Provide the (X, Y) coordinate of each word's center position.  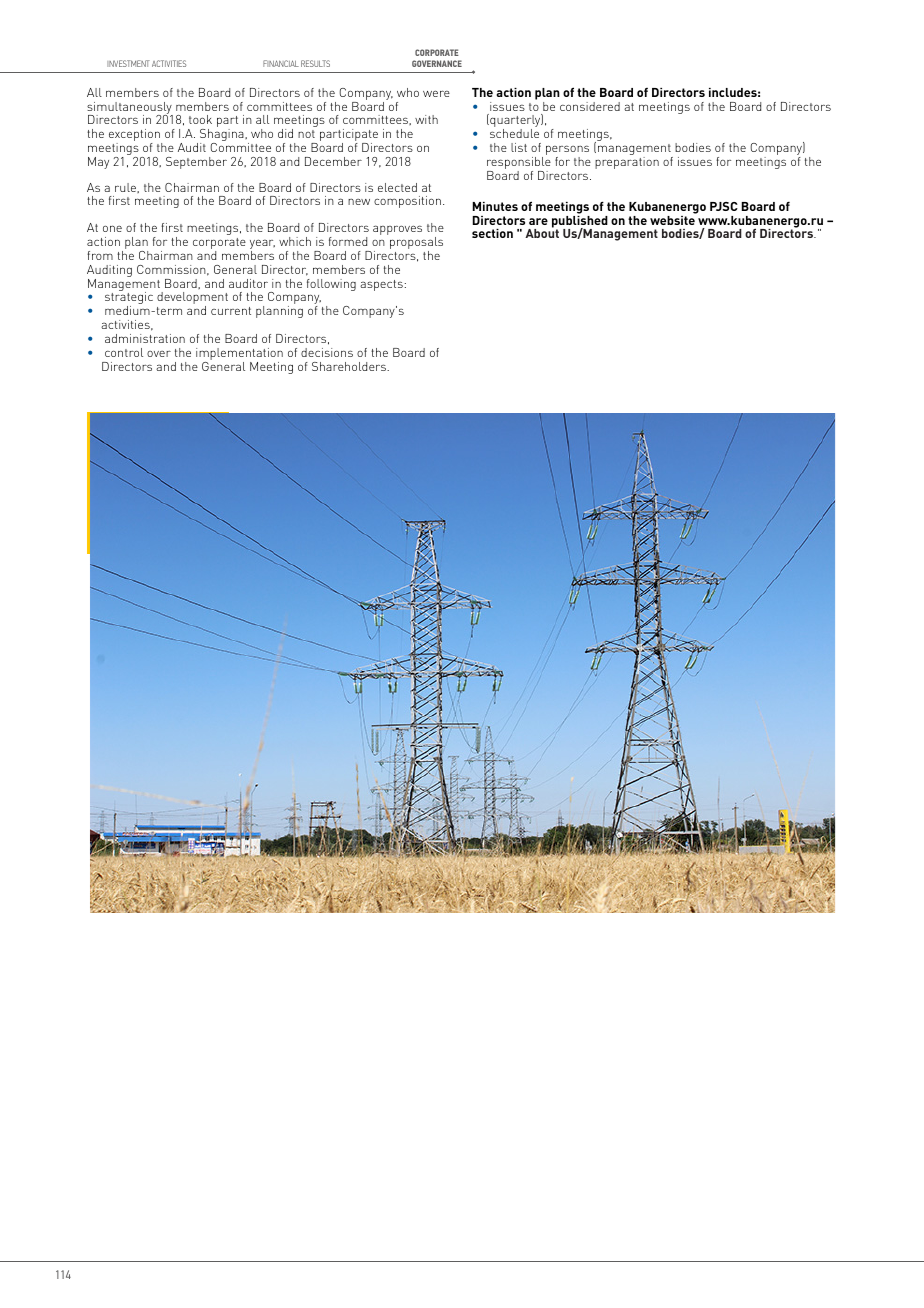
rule (126, 188)
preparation (627, 163)
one (112, 228)
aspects (381, 285)
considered (590, 106)
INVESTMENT (128, 63)
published (580, 221)
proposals (416, 244)
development (192, 299)
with (426, 119)
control (124, 352)
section (492, 233)
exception (135, 136)
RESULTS (315, 63)
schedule (514, 133)
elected (397, 187)
